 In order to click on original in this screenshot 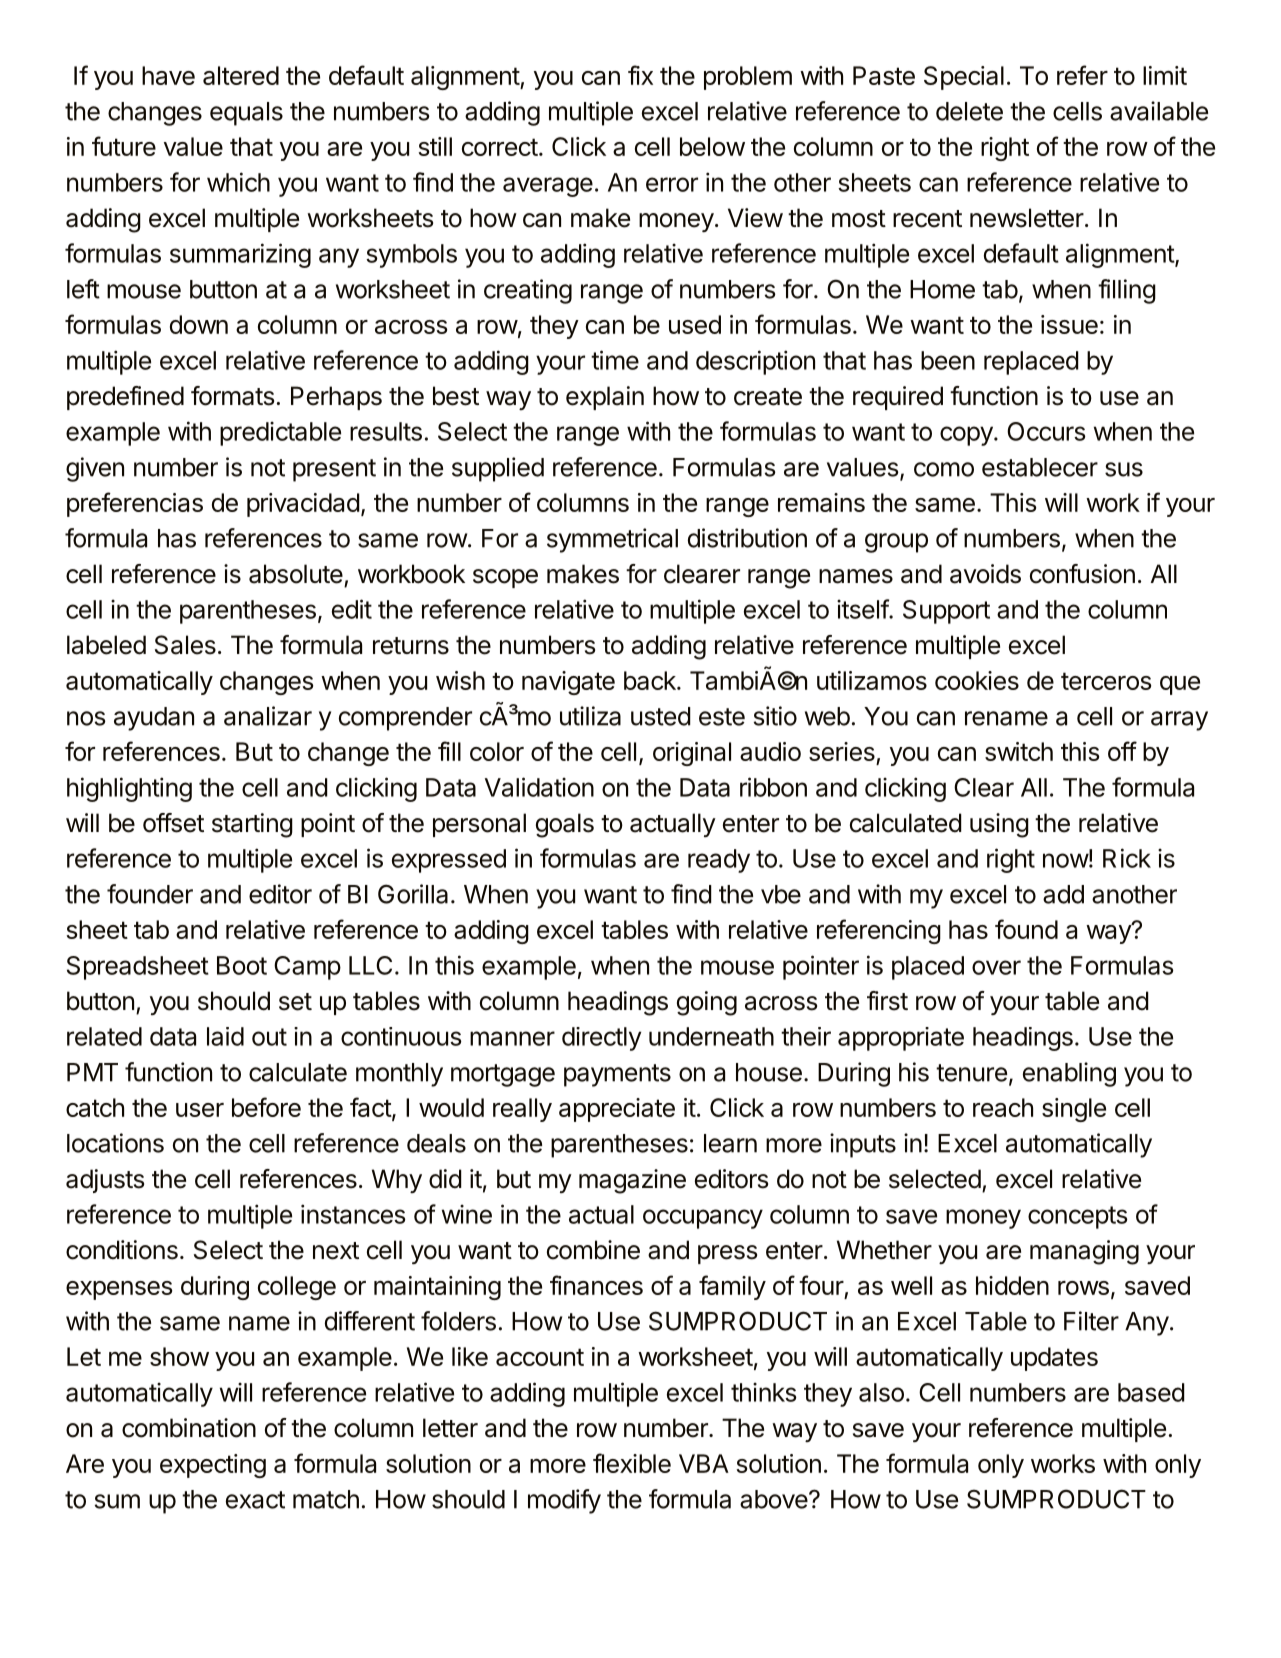, I will do `click(692, 754)`.
